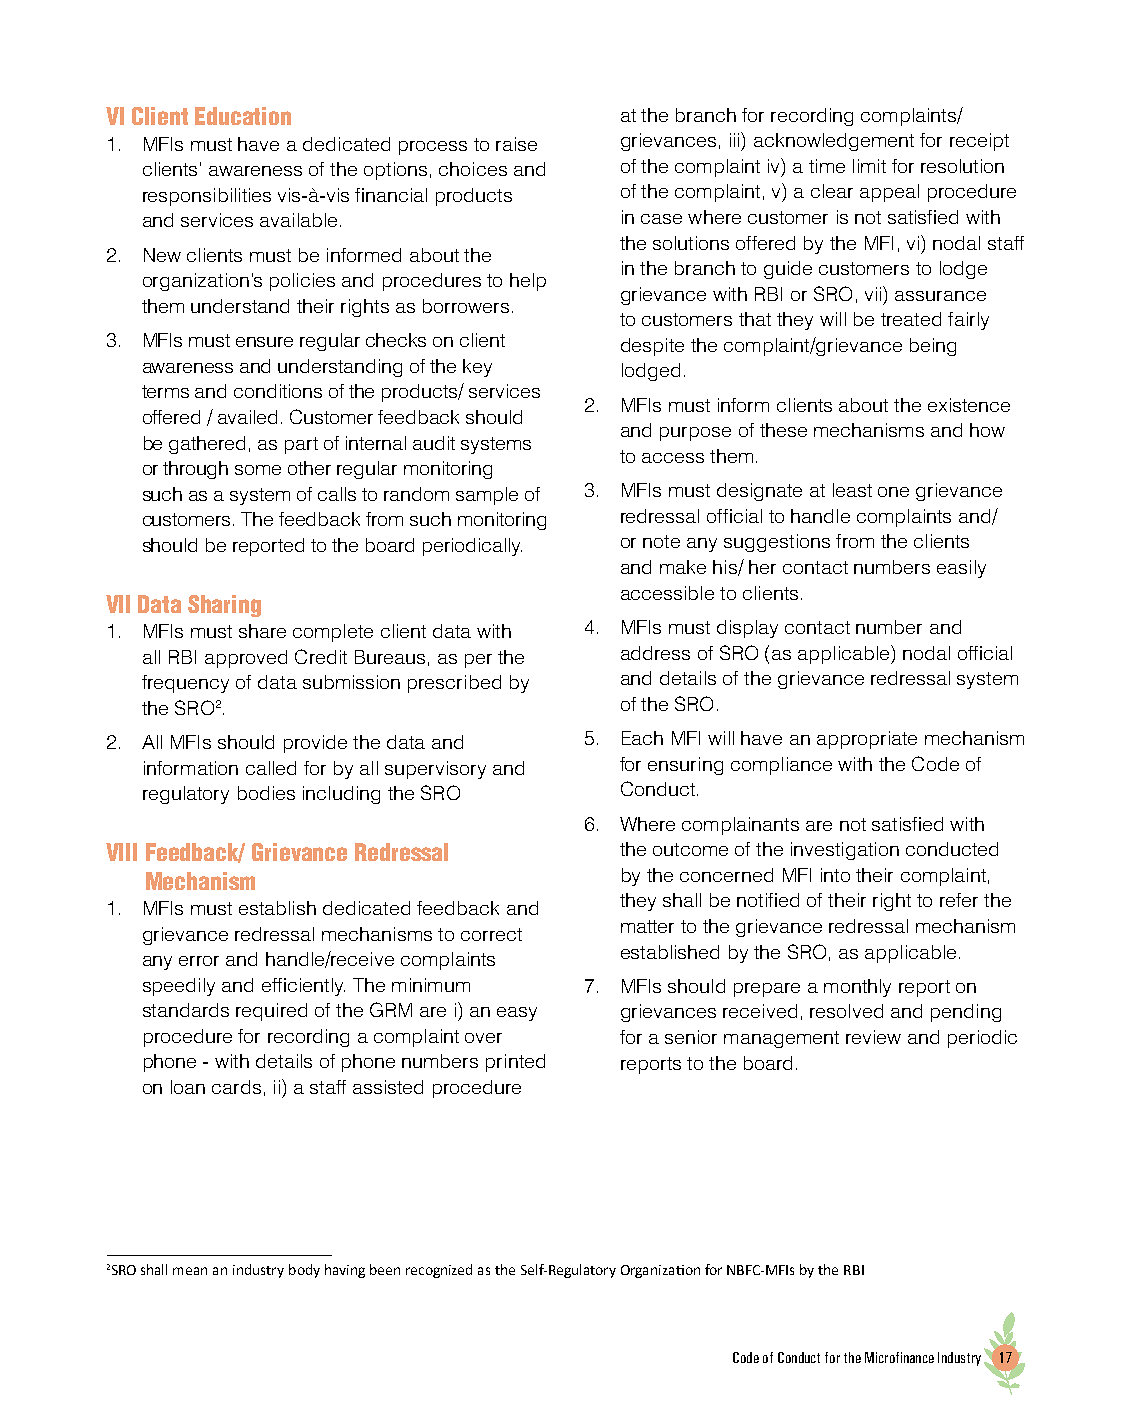 Image resolution: width=1133 pixels, height=1416 pixels. What do you see at coordinates (933, 347) in the page?
I see `being` at bounding box center [933, 347].
